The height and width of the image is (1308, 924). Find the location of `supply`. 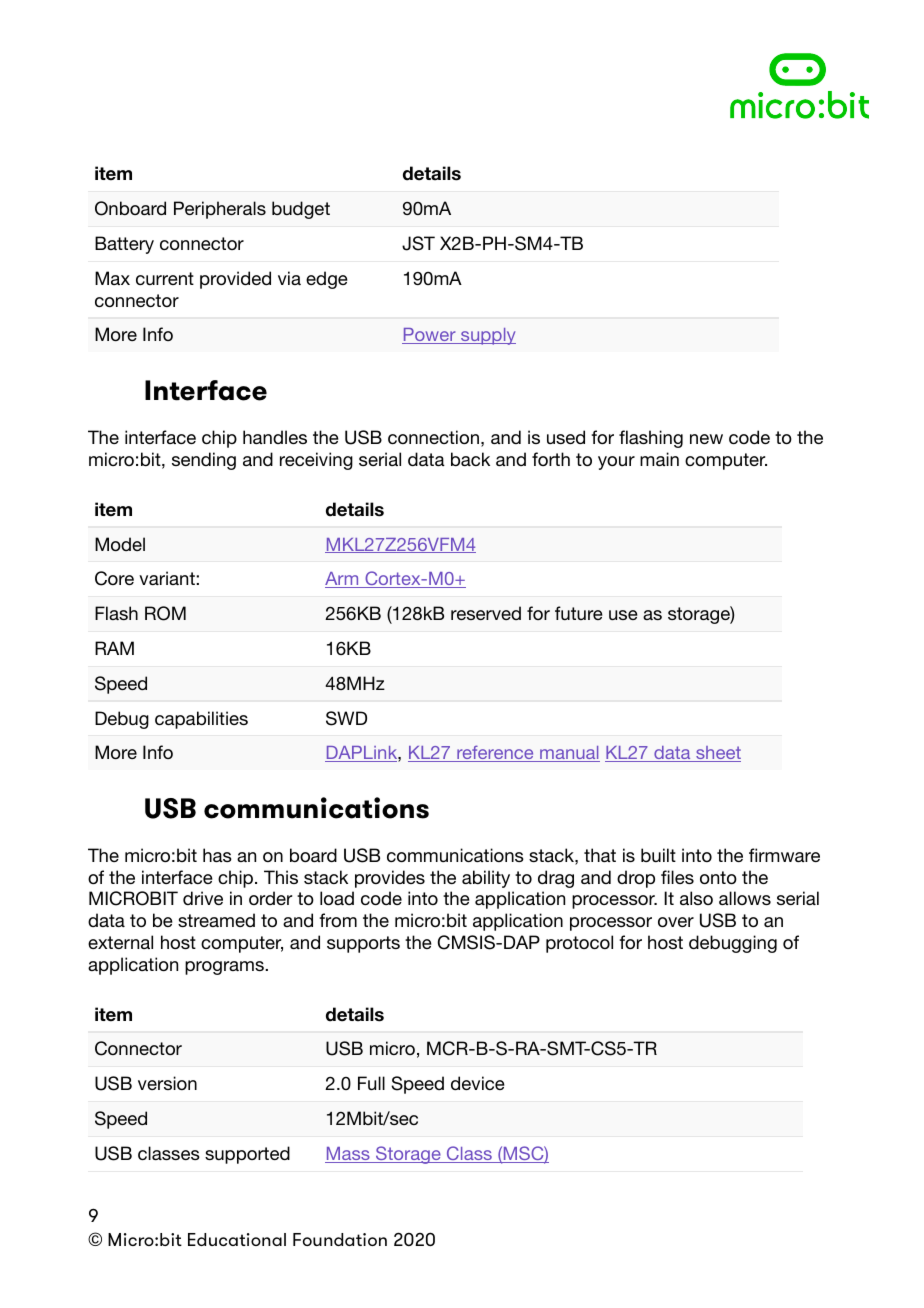

supply is located at coordinates (487, 336).
